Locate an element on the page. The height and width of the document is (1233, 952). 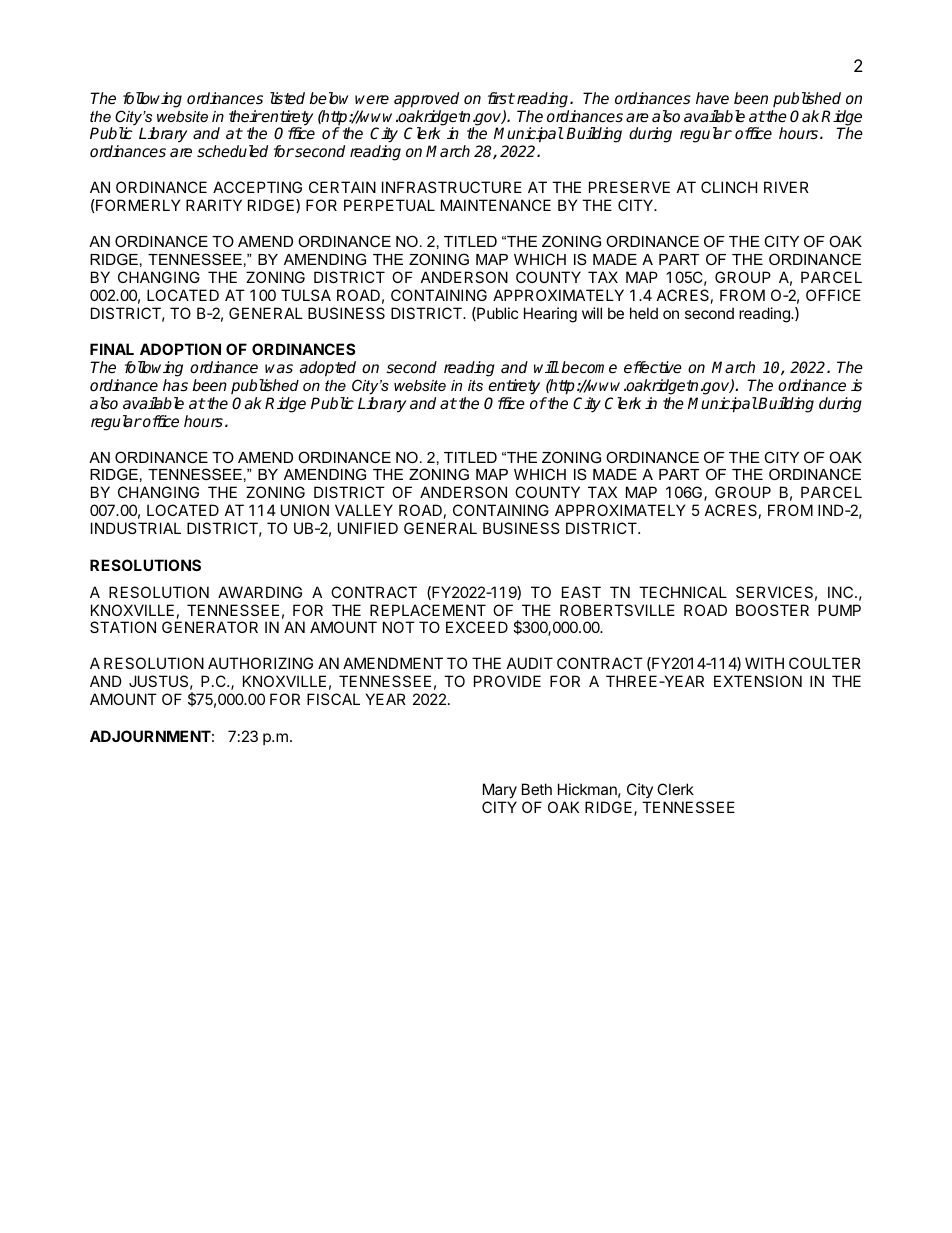
held is located at coordinates (644, 313).
